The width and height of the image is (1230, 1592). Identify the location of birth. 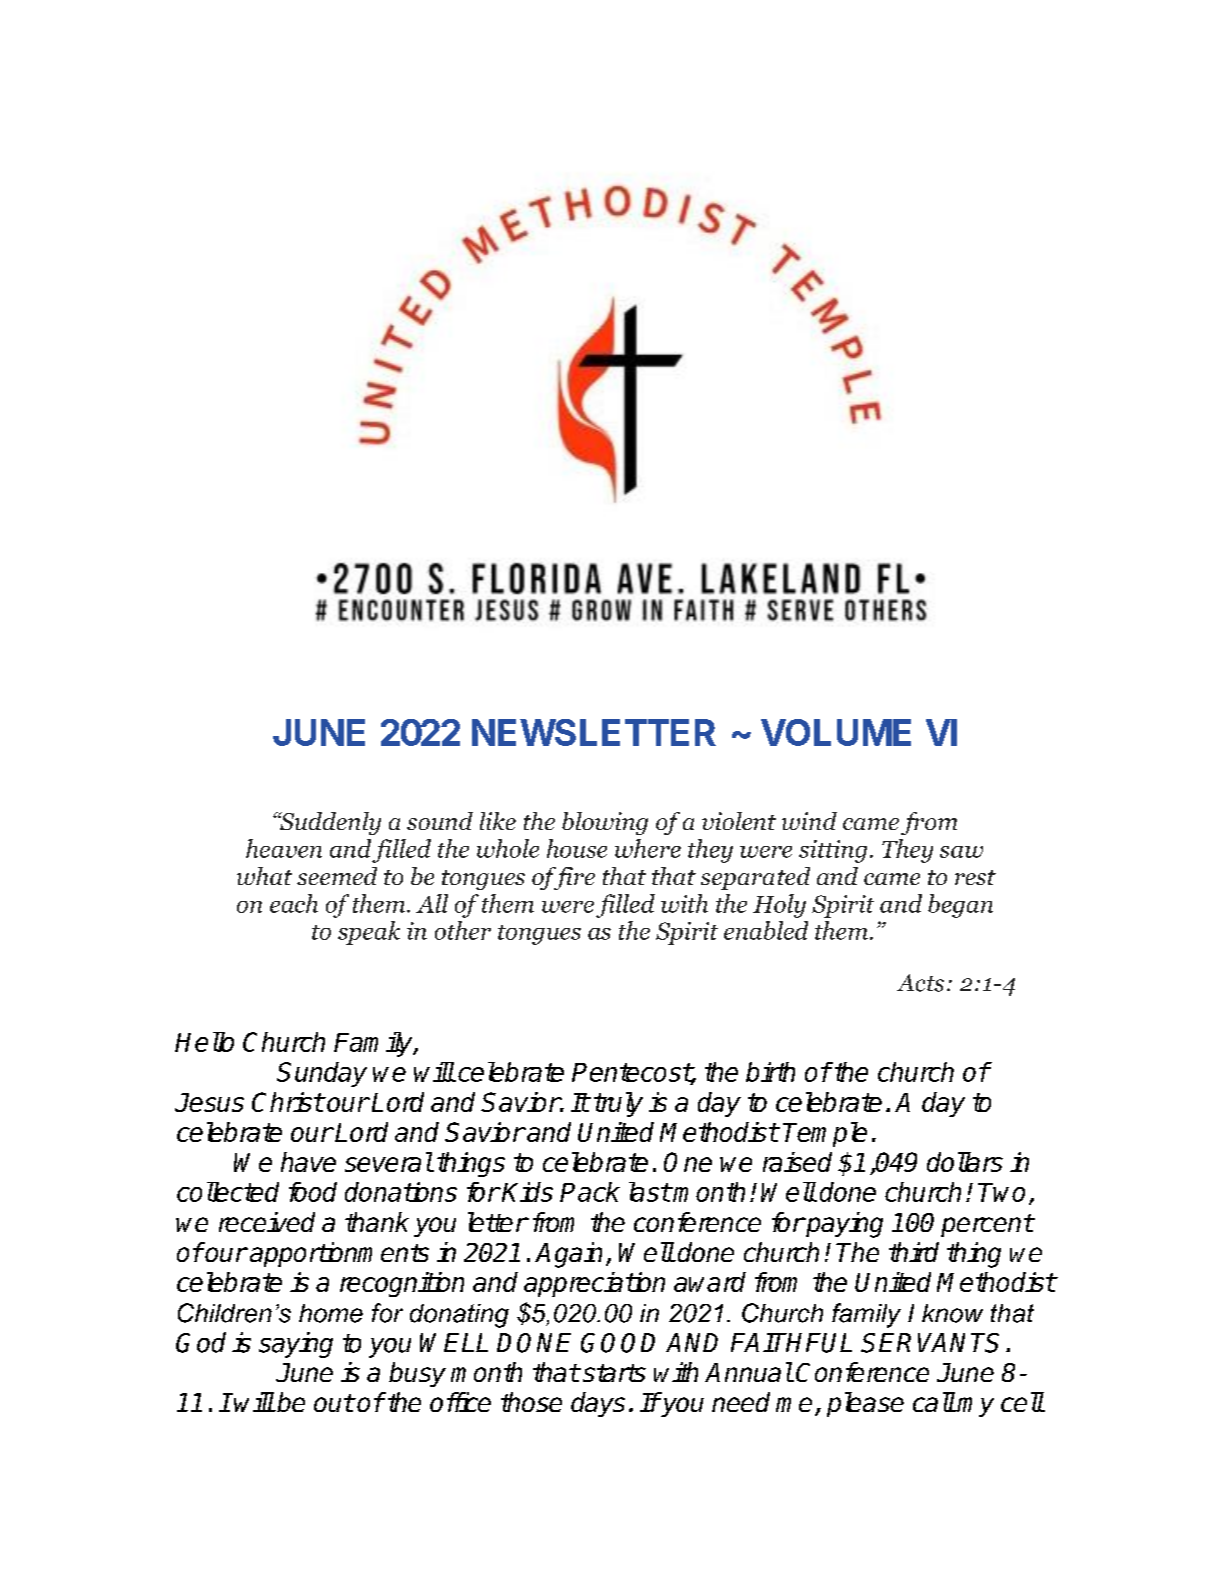
(770, 1072).
